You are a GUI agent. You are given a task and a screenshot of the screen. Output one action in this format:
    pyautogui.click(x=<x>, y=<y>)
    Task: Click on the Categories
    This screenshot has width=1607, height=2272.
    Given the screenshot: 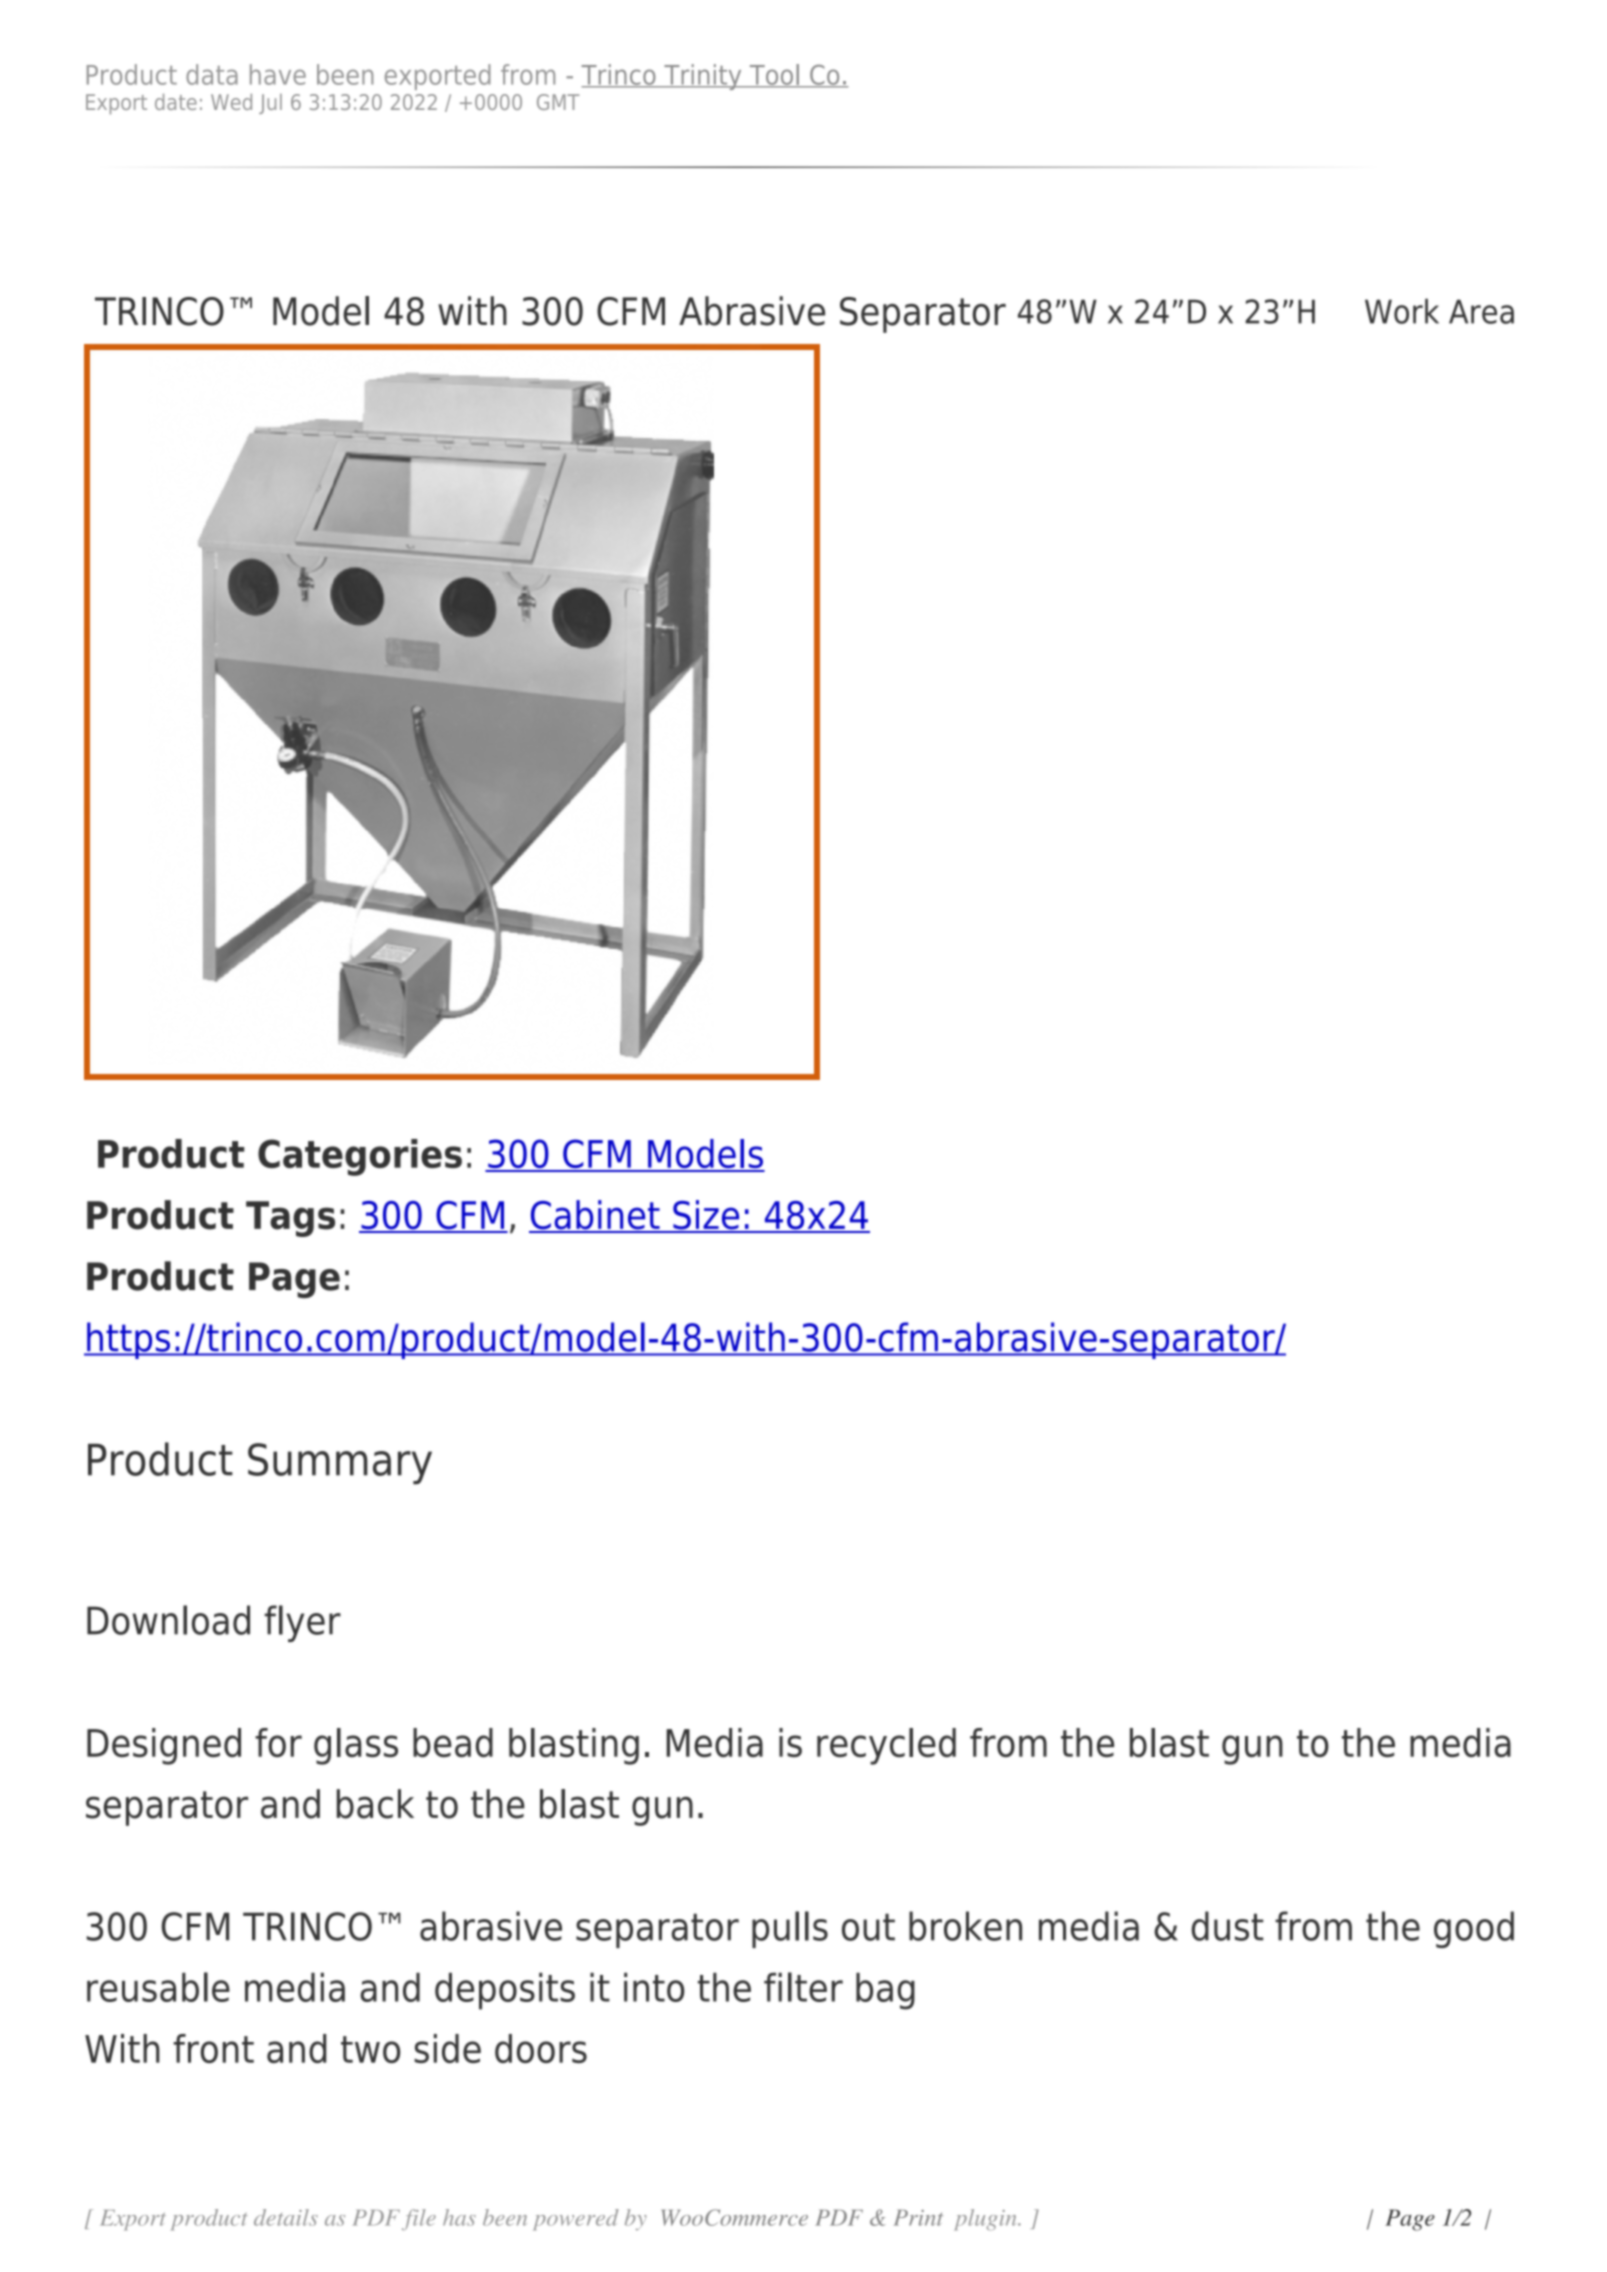 What is the action you would take?
    pyautogui.click(x=360, y=1157)
